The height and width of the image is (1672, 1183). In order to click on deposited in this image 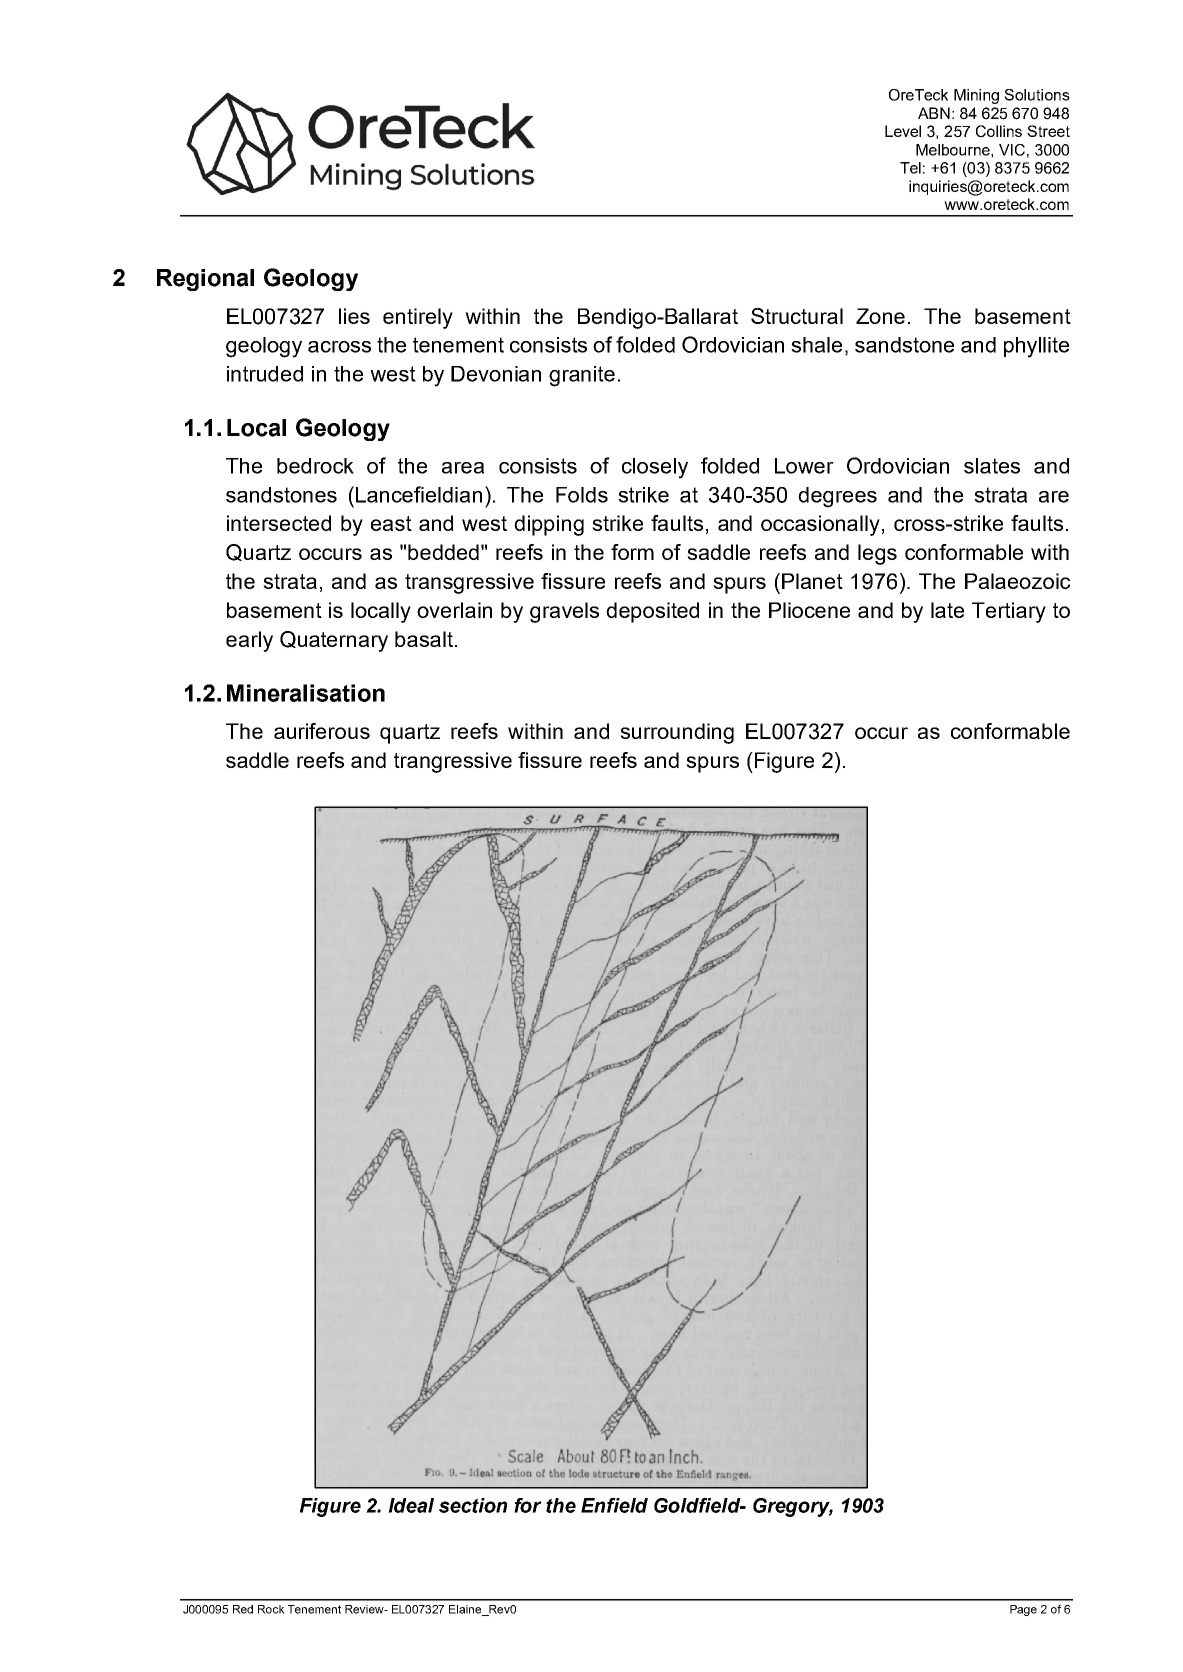, I will do `click(652, 612)`.
